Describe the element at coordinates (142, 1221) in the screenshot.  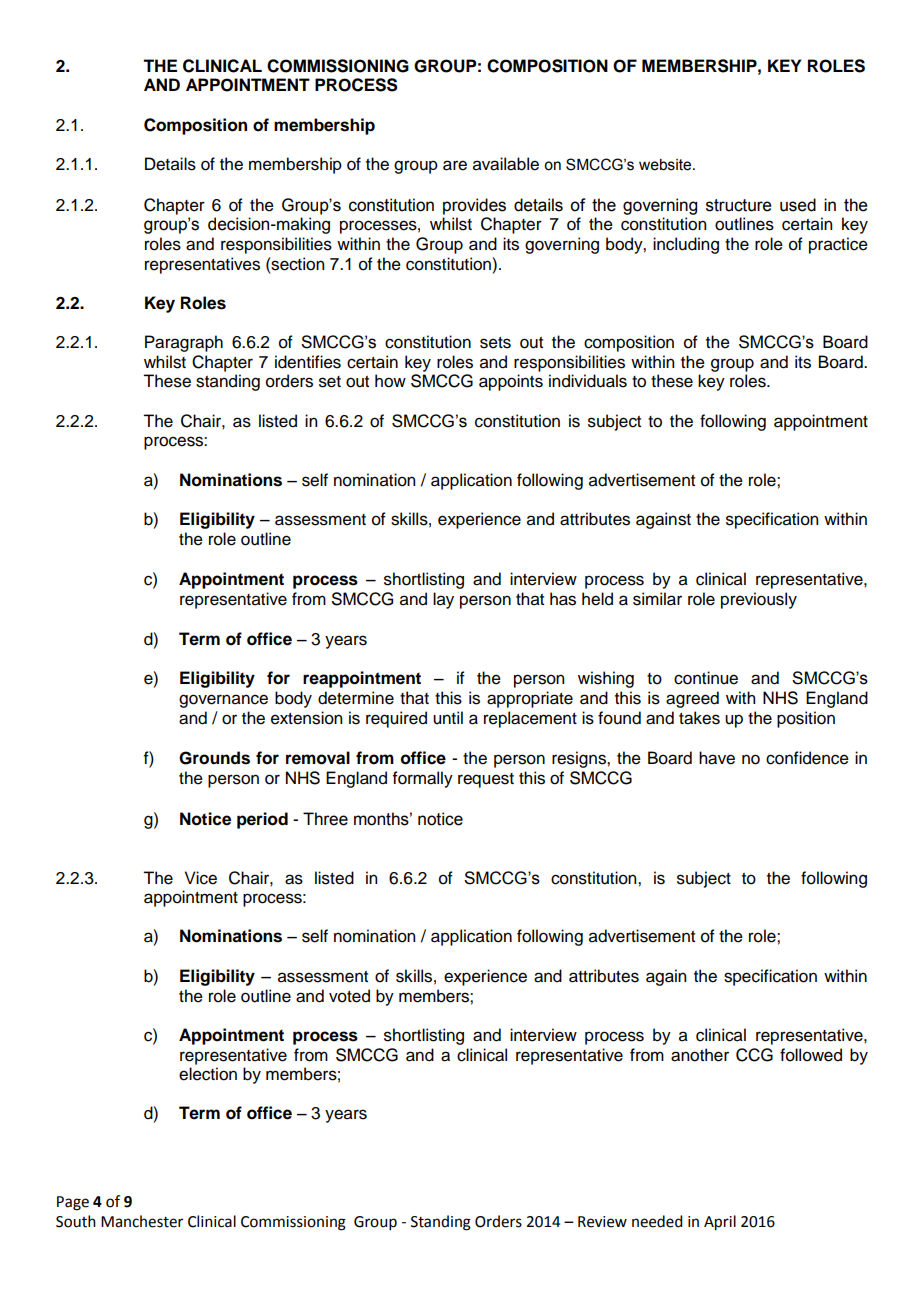
I see `Manchester` at that location.
